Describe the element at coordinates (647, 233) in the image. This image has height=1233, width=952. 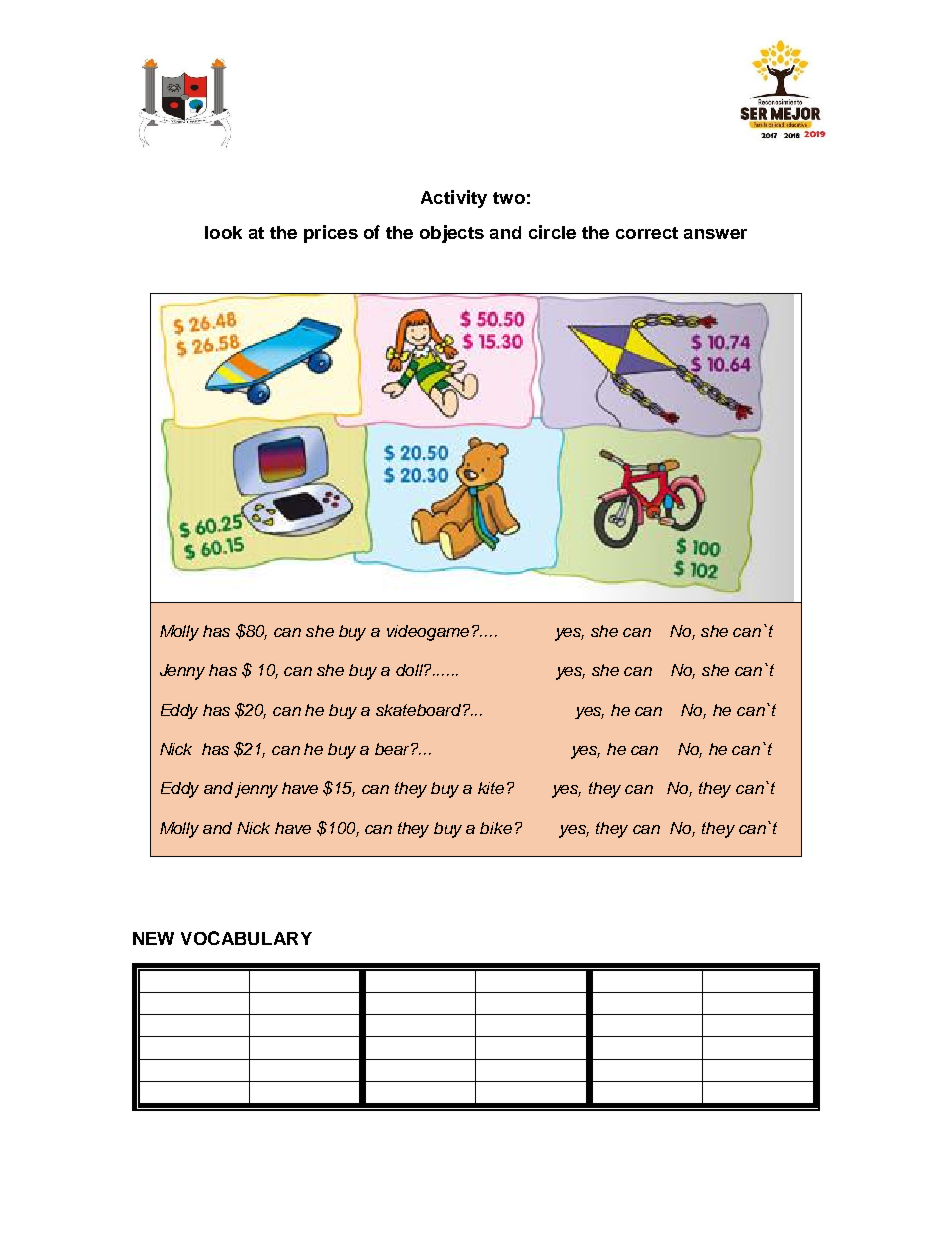
I see `correct` at that location.
